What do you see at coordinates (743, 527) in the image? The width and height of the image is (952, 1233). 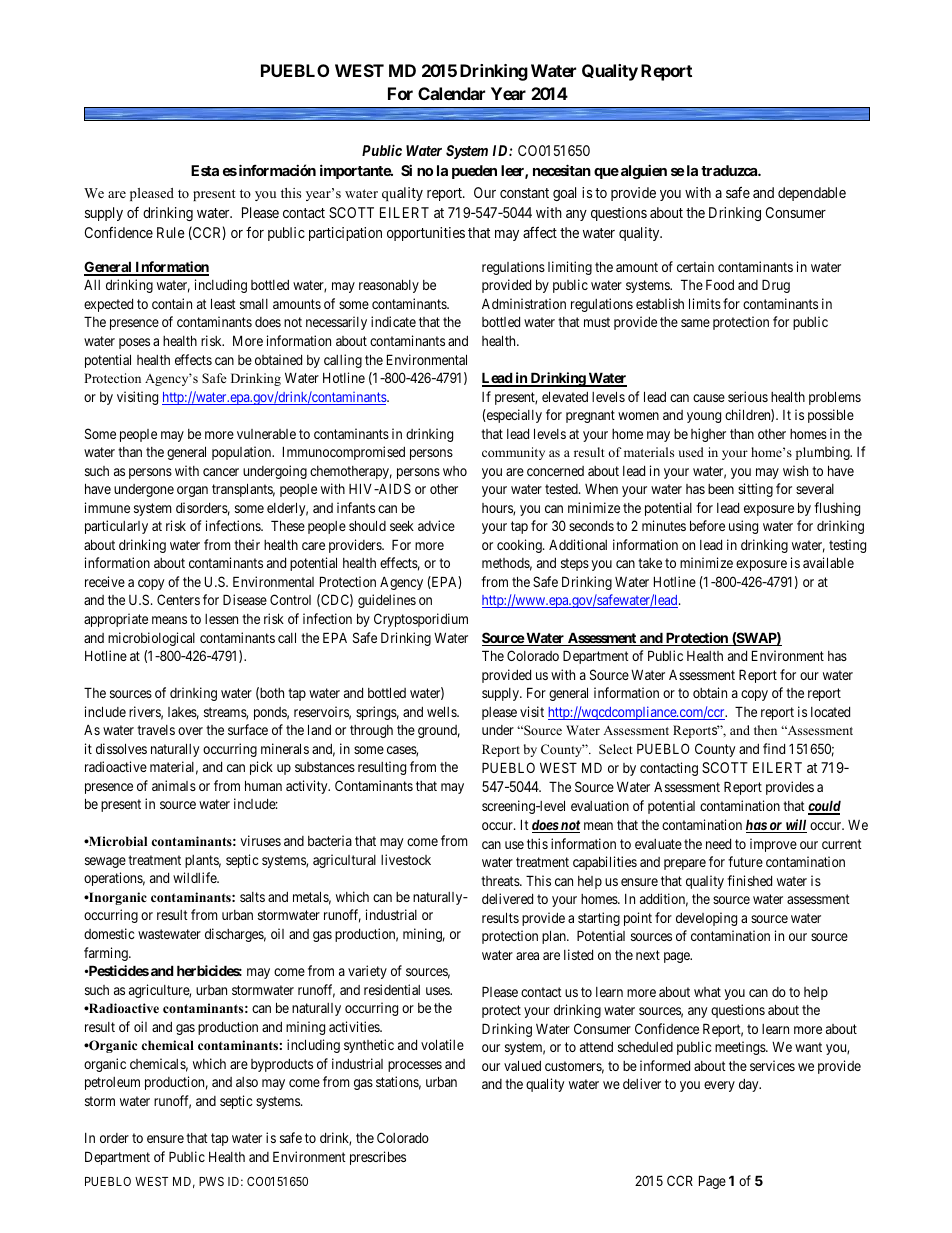 I see `using` at bounding box center [743, 527].
